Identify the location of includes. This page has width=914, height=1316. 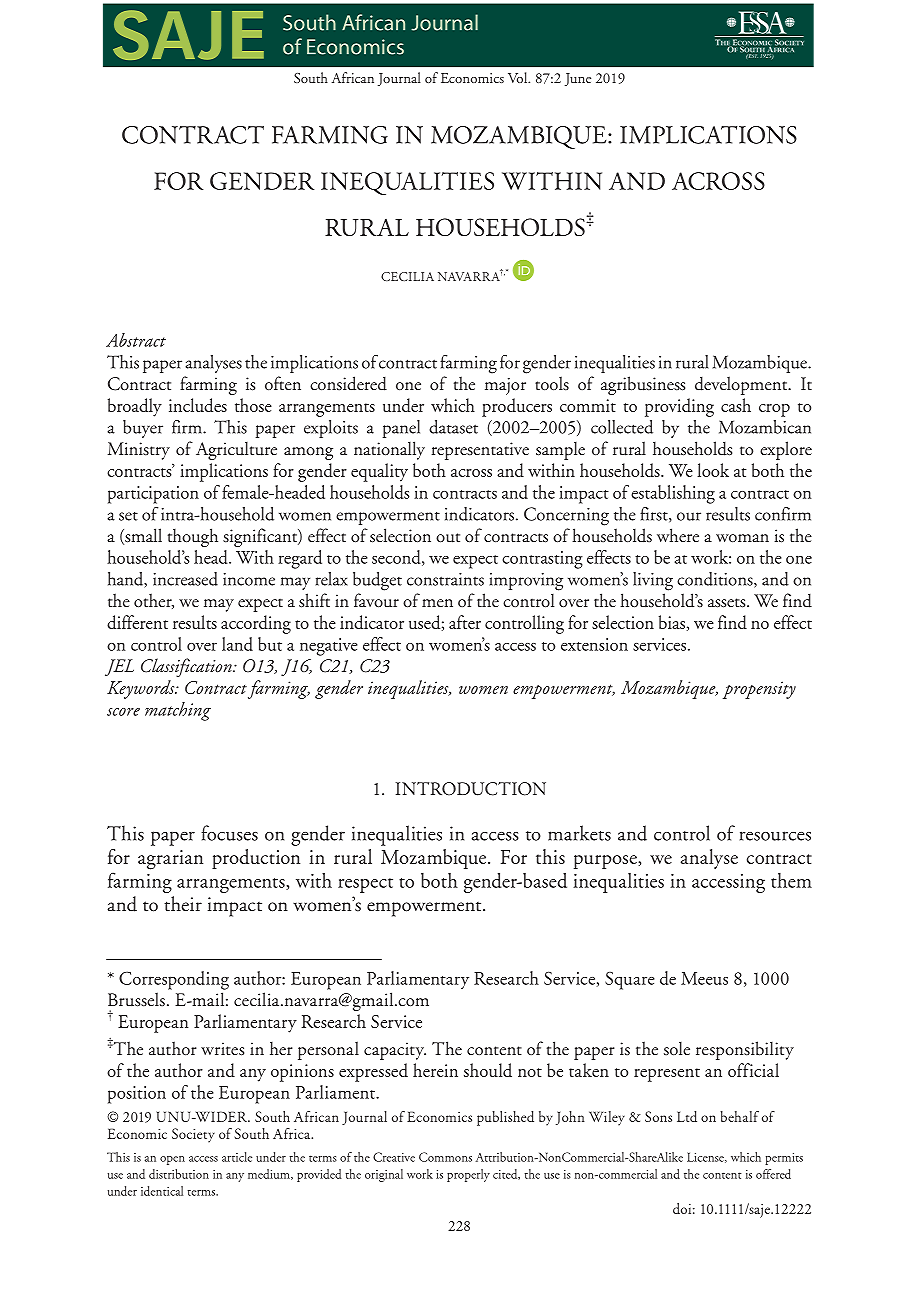
(198, 405).
